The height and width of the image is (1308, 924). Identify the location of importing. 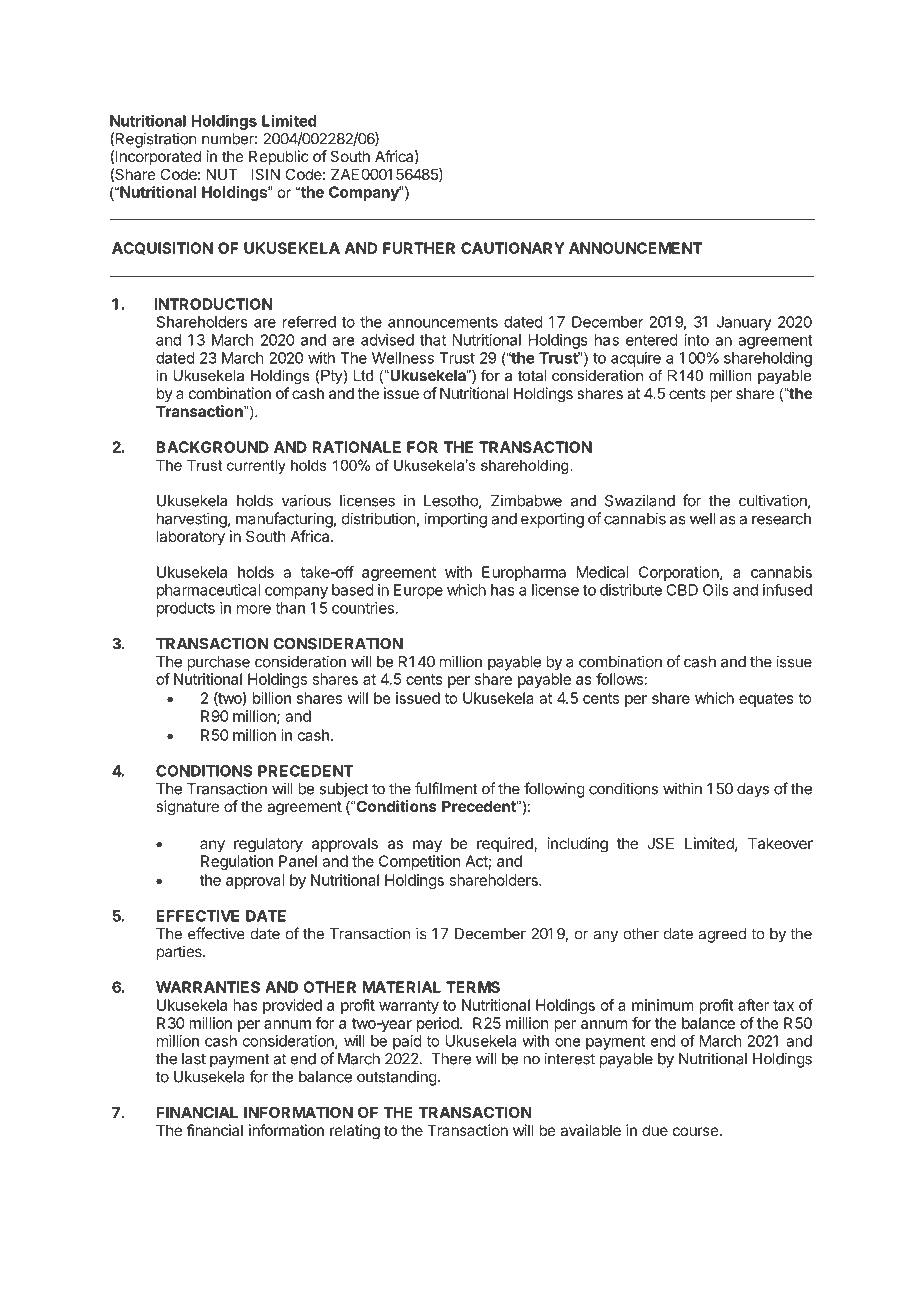
(455, 520).
